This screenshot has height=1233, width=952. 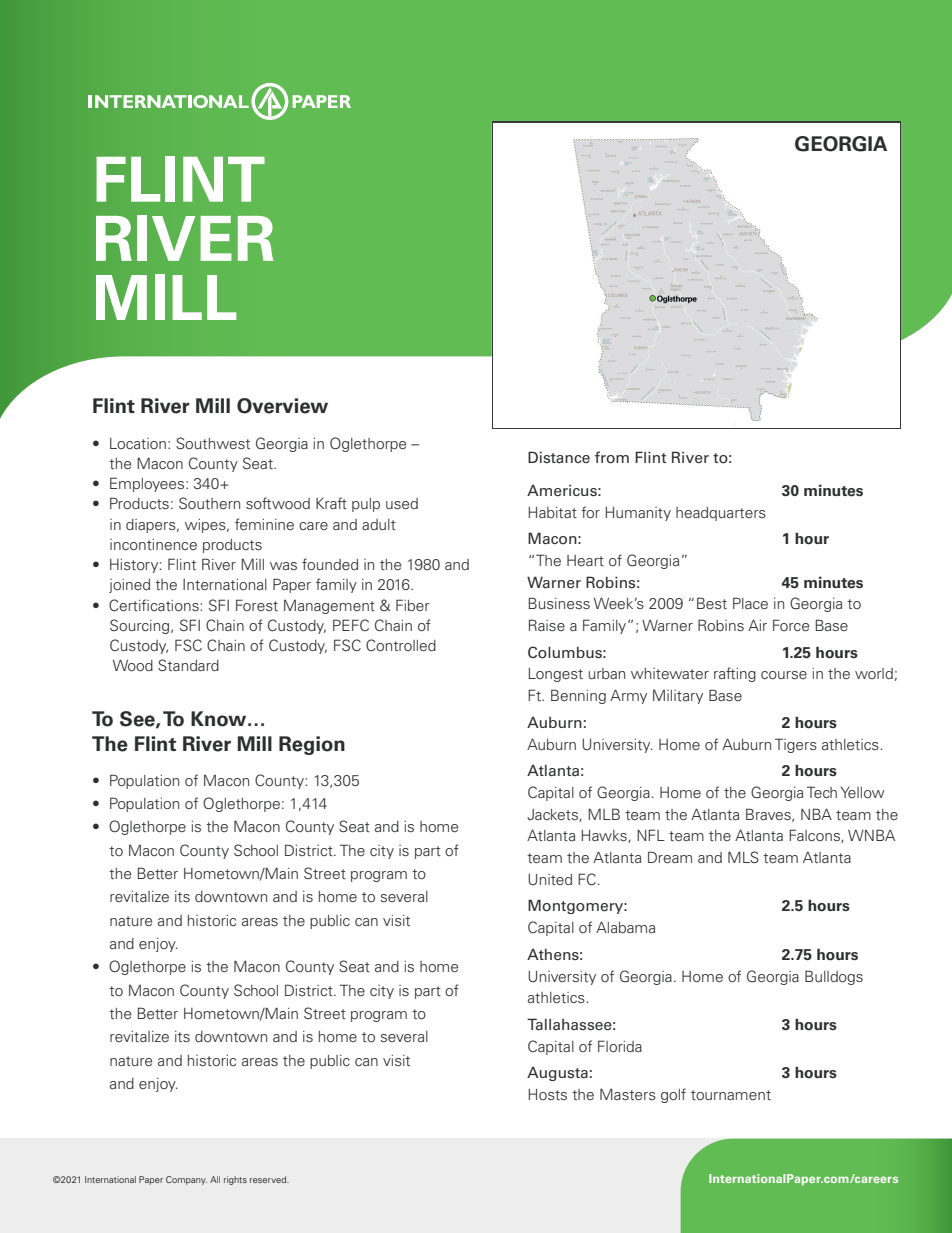 I want to click on rights, so click(x=235, y=1180).
